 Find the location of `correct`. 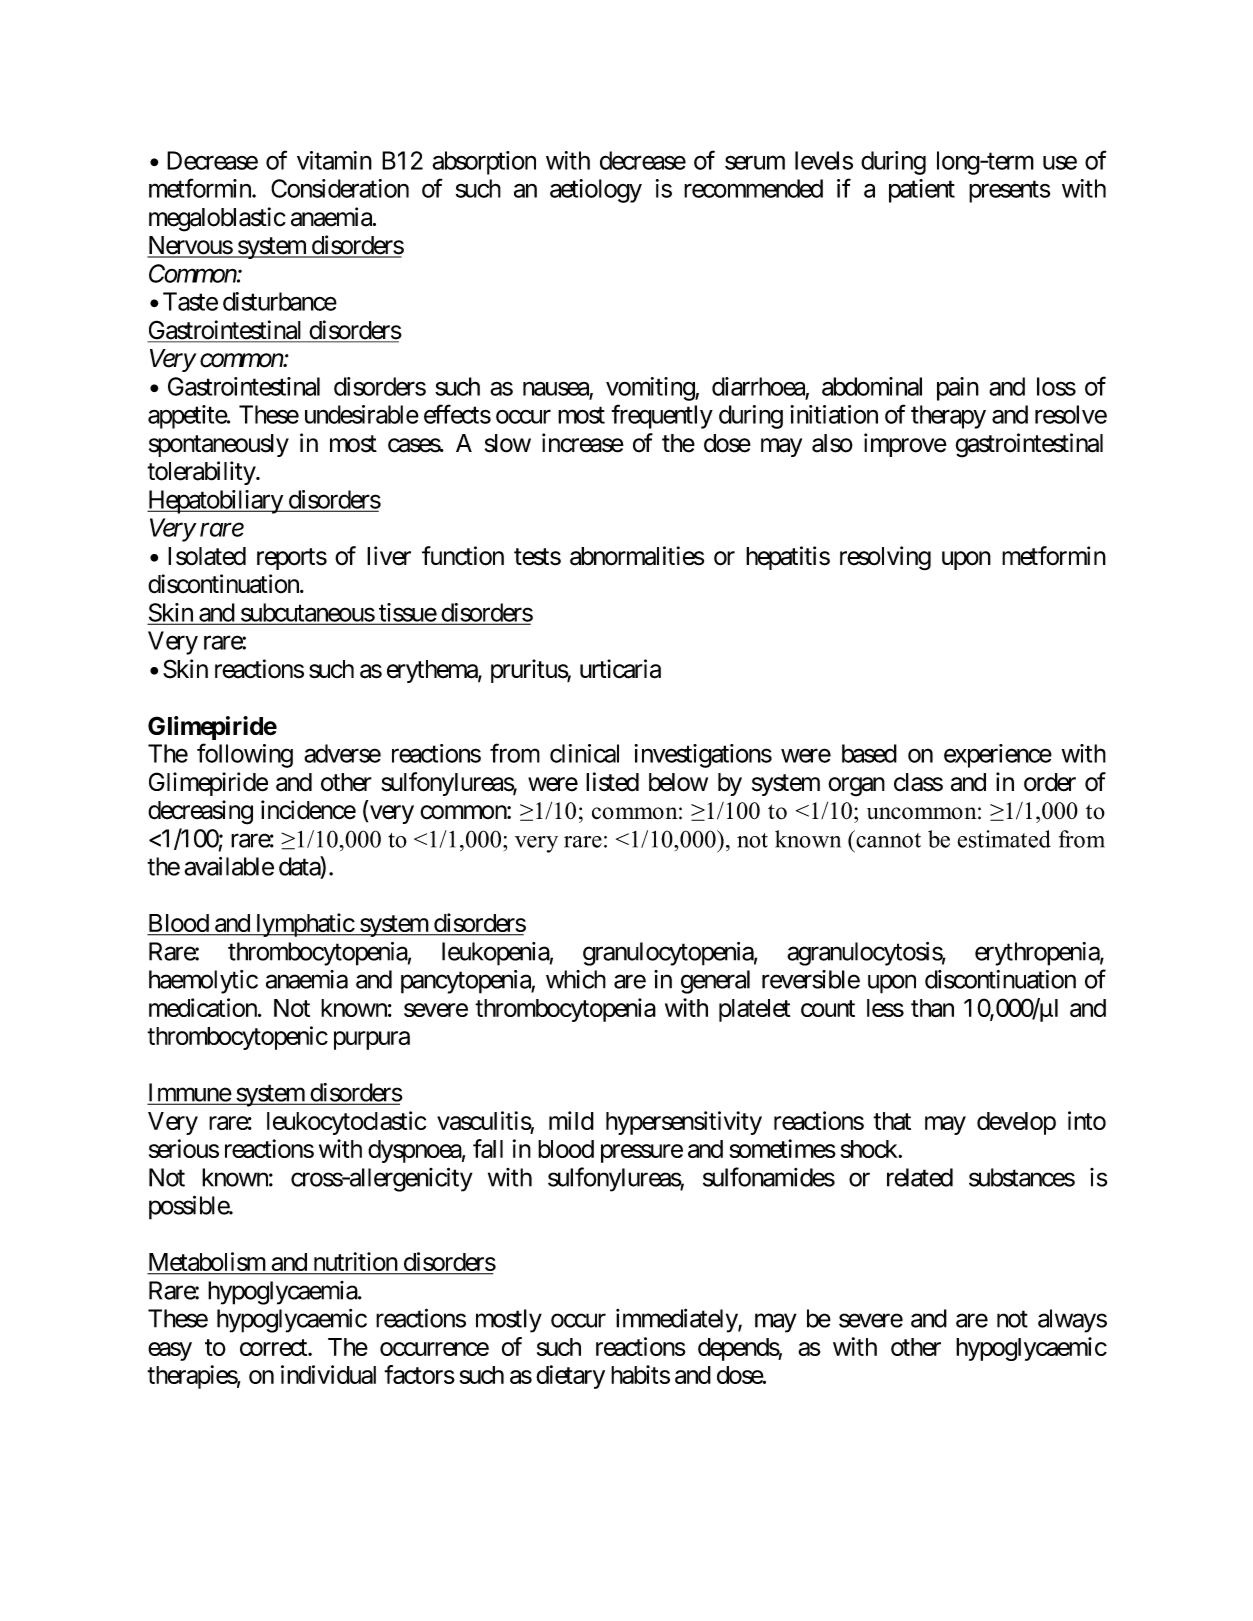

correct is located at coordinates (274, 1347).
